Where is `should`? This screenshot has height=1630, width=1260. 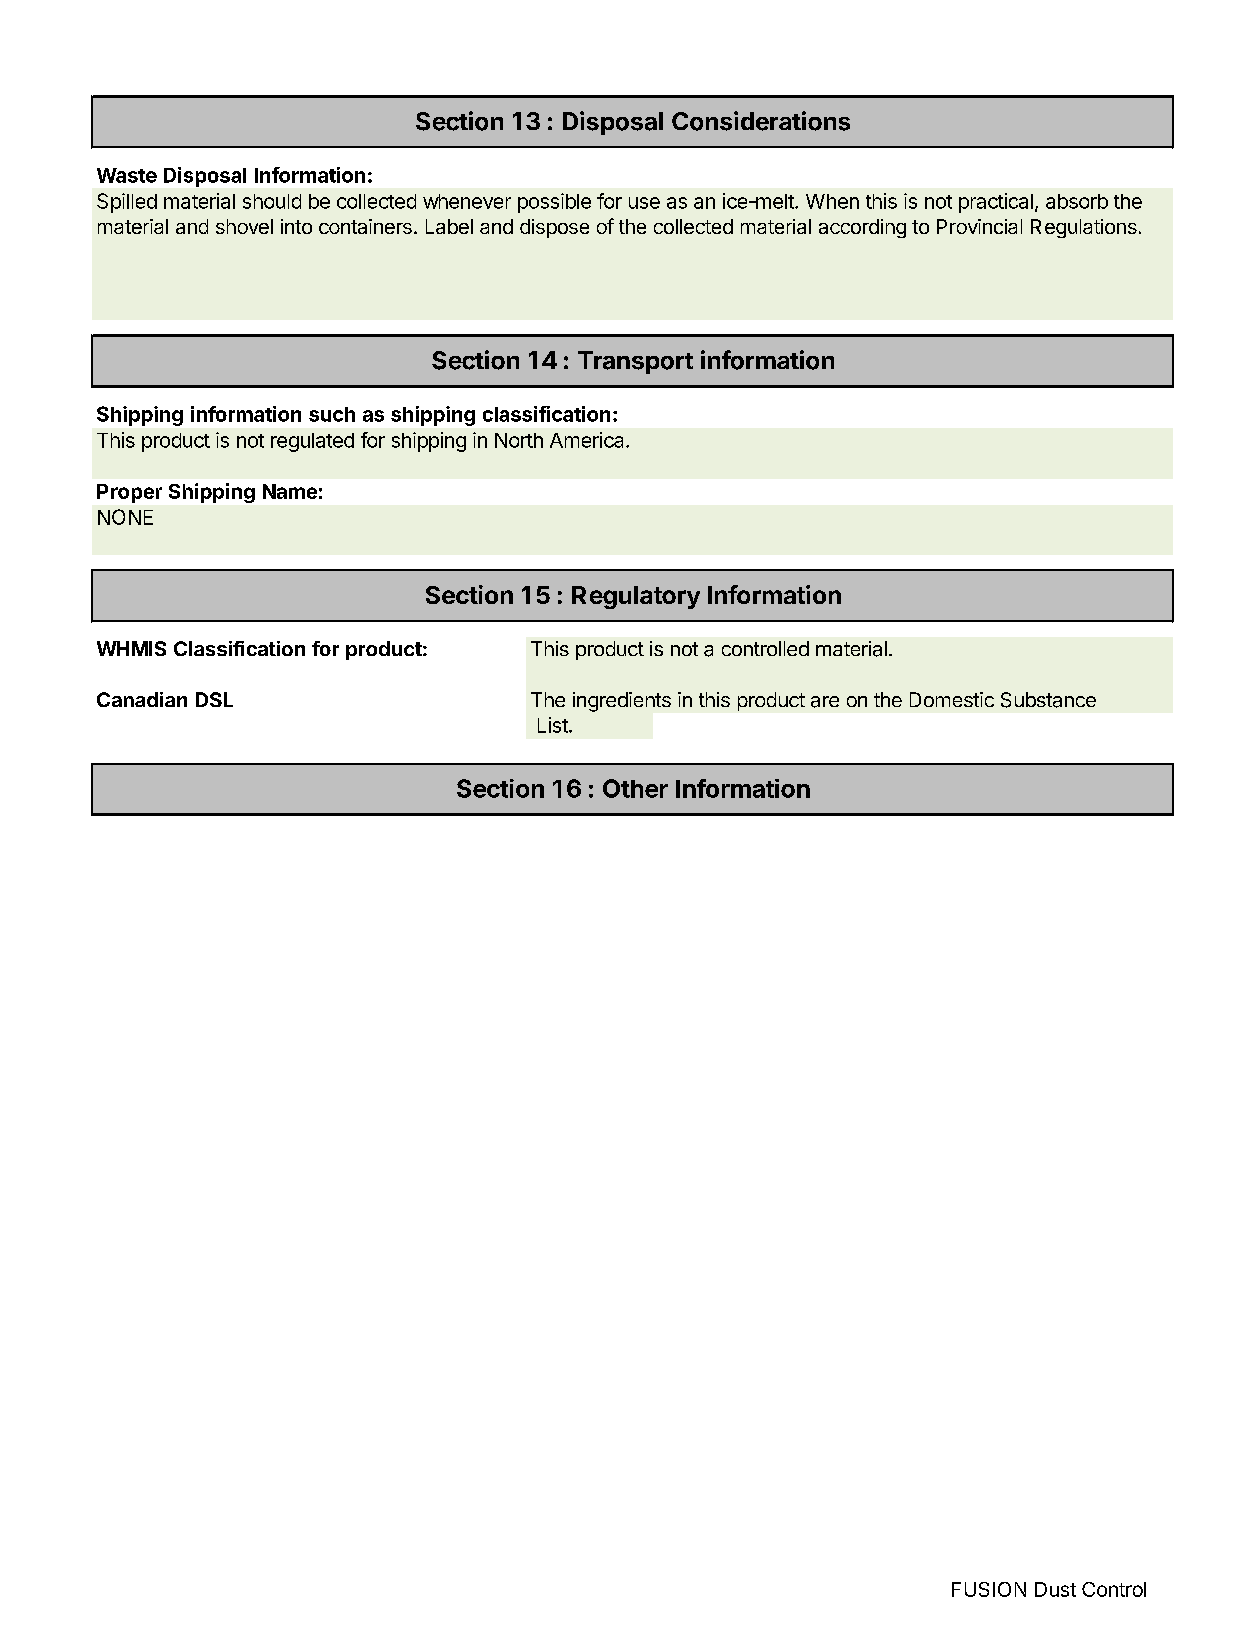 should is located at coordinates (272, 201).
